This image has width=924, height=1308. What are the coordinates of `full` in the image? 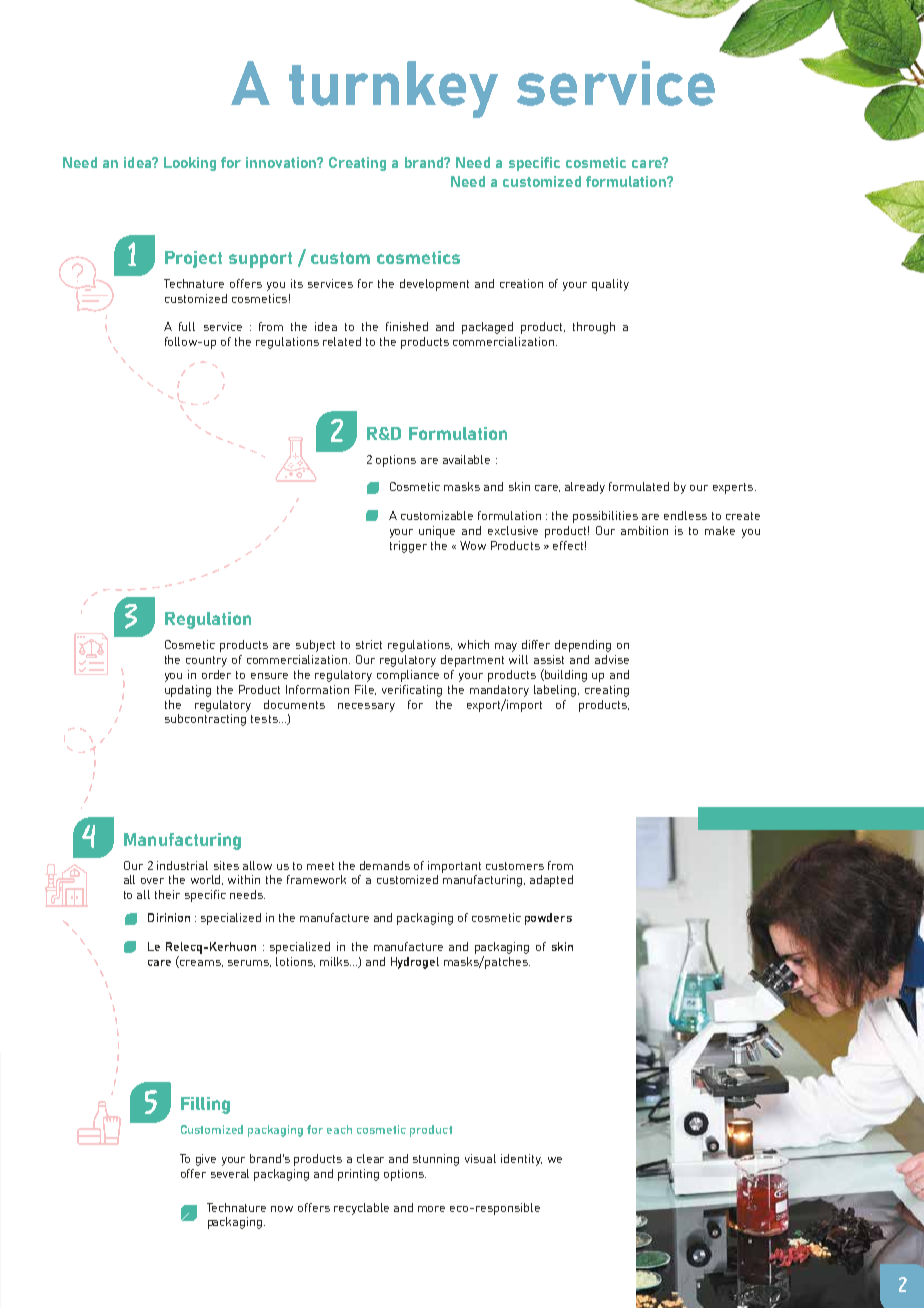 It's located at (187, 326).
